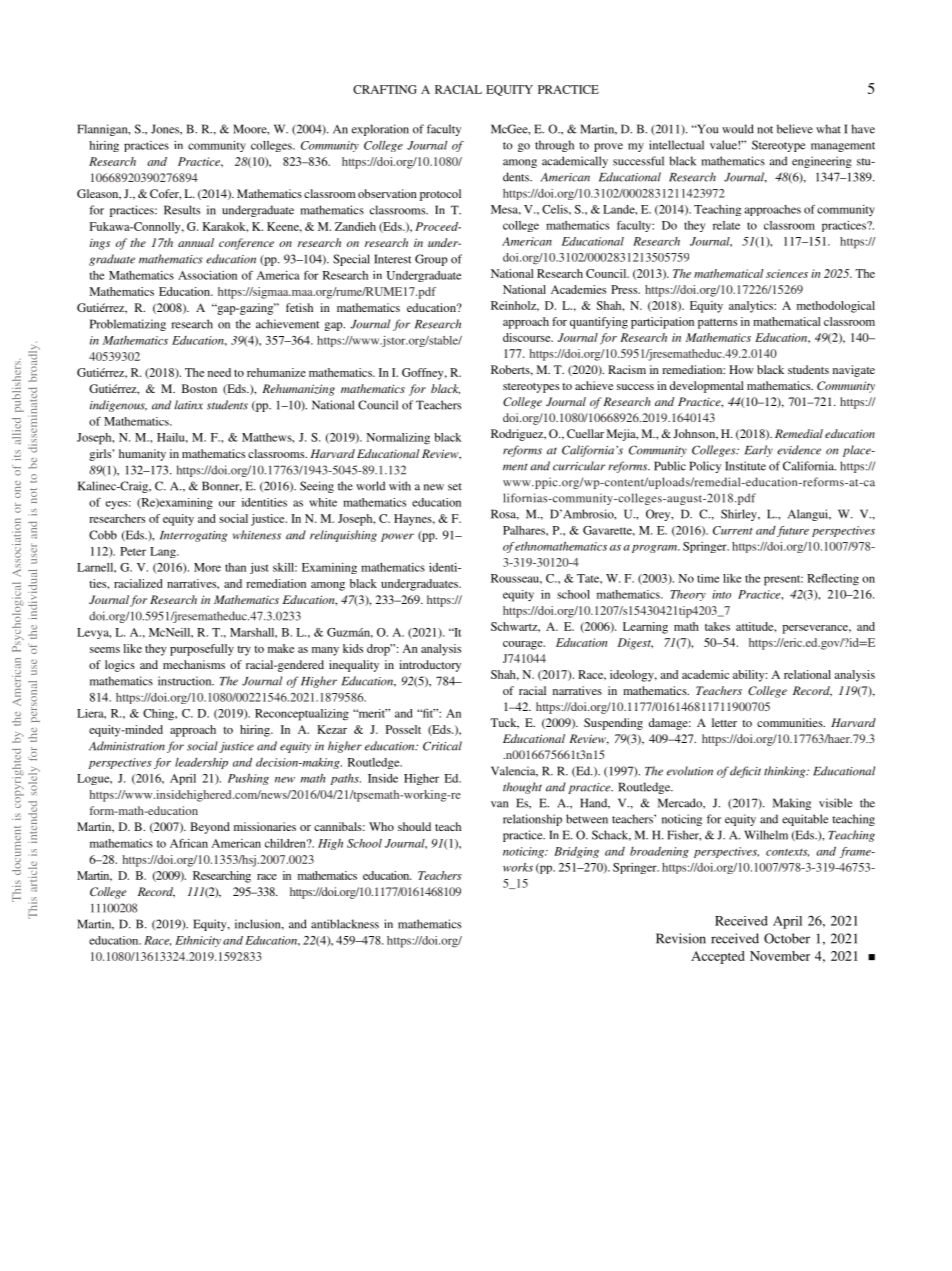 This document has height=1271, width=952. Describe the element at coordinates (724, 722) in the document. I see `letter` at that location.
